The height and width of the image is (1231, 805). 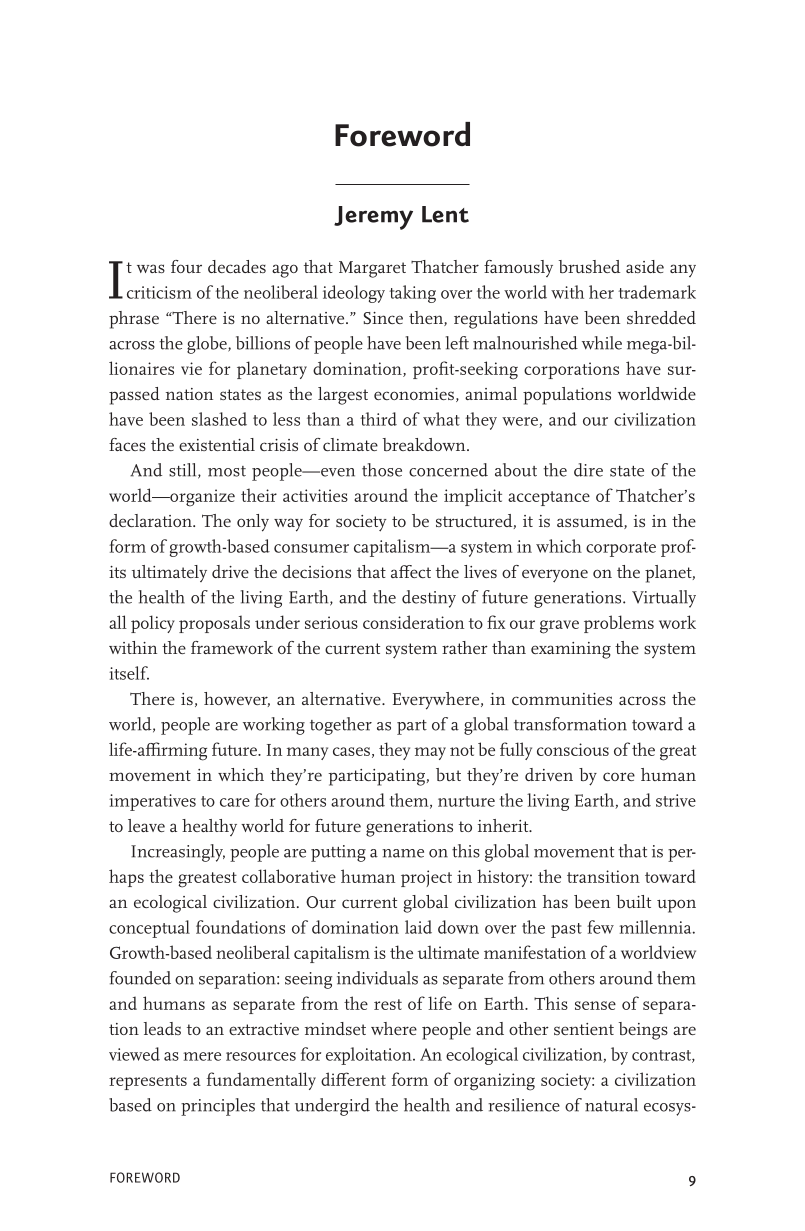 What do you see at coordinates (589, 266) in the image?
I see `brushed` at bounding box center [589, 266].
